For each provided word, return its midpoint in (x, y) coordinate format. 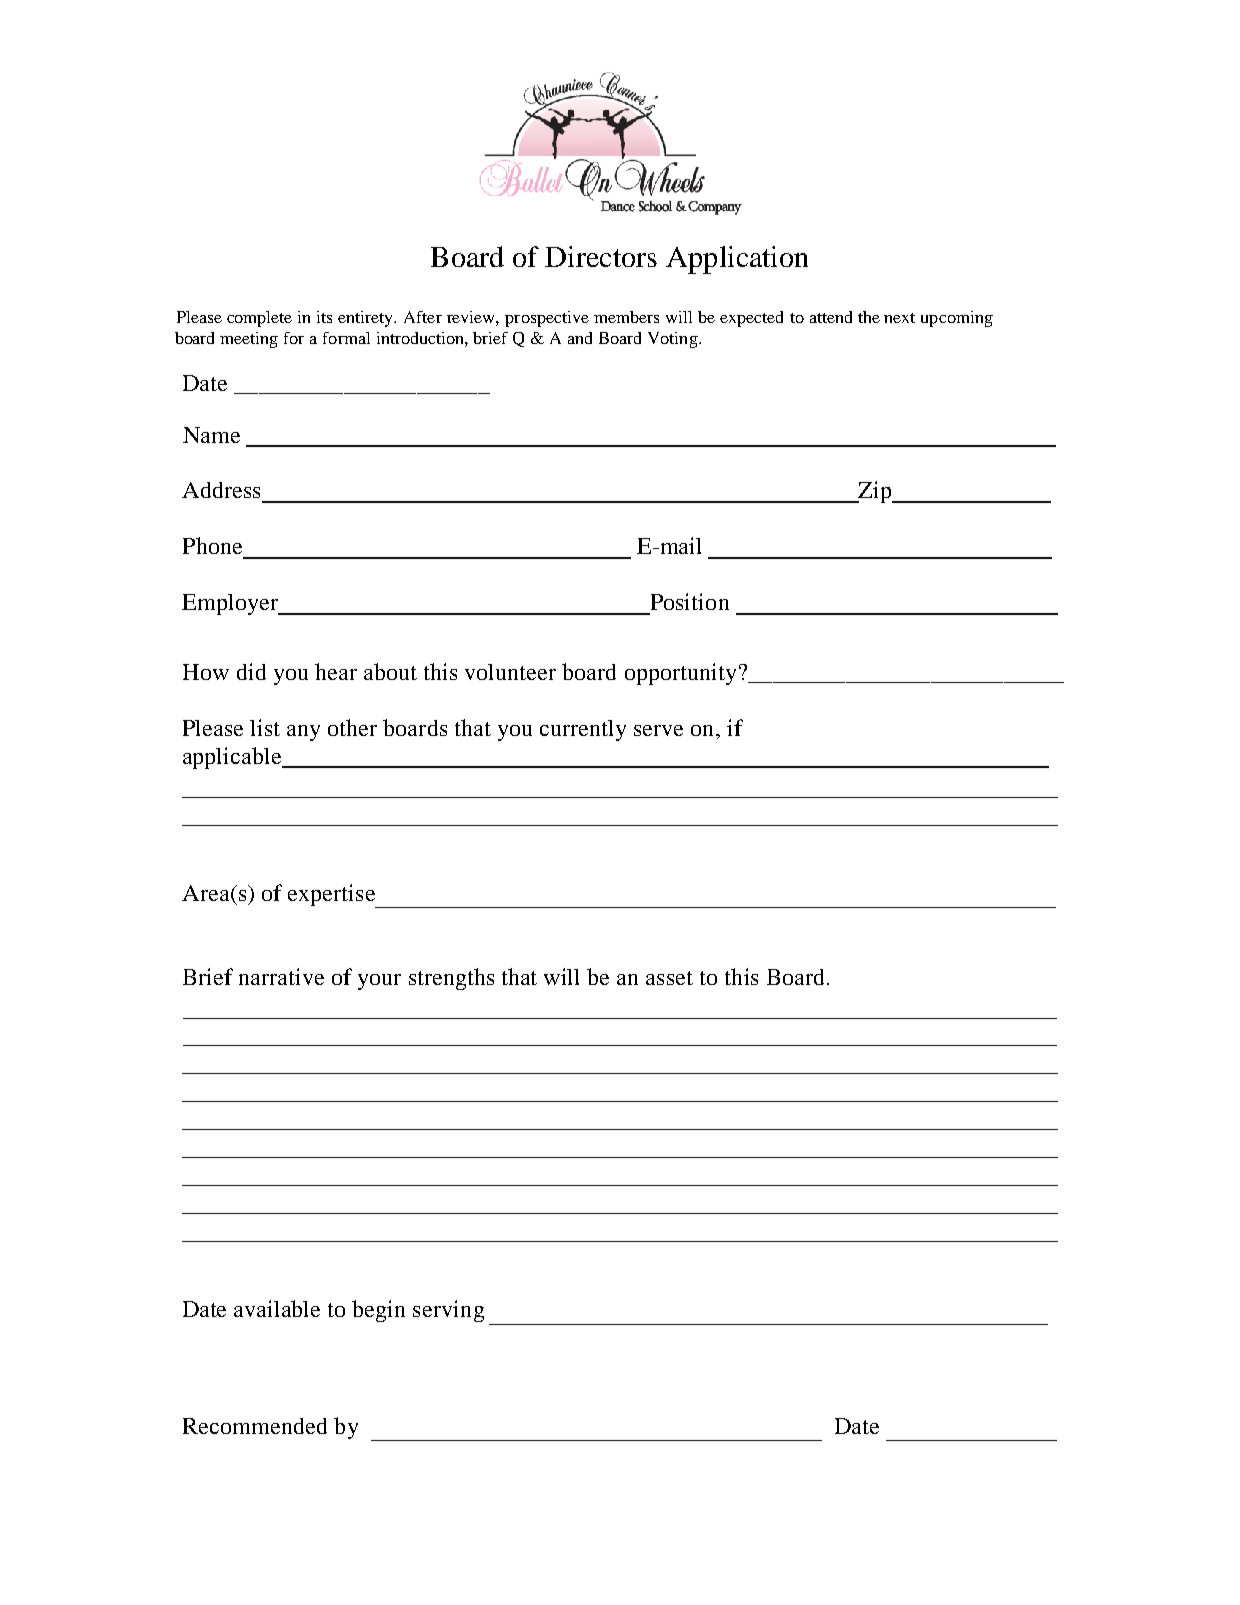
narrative (281, 976)
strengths (451, 979)
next (899, 318)
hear (336, 671)
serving (448, 1311)
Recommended (255, 1426)
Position (690, 601)
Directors (601, 256)
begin (378, 1311)
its (324, 317)
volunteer (510, 672)
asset (669, 978)
